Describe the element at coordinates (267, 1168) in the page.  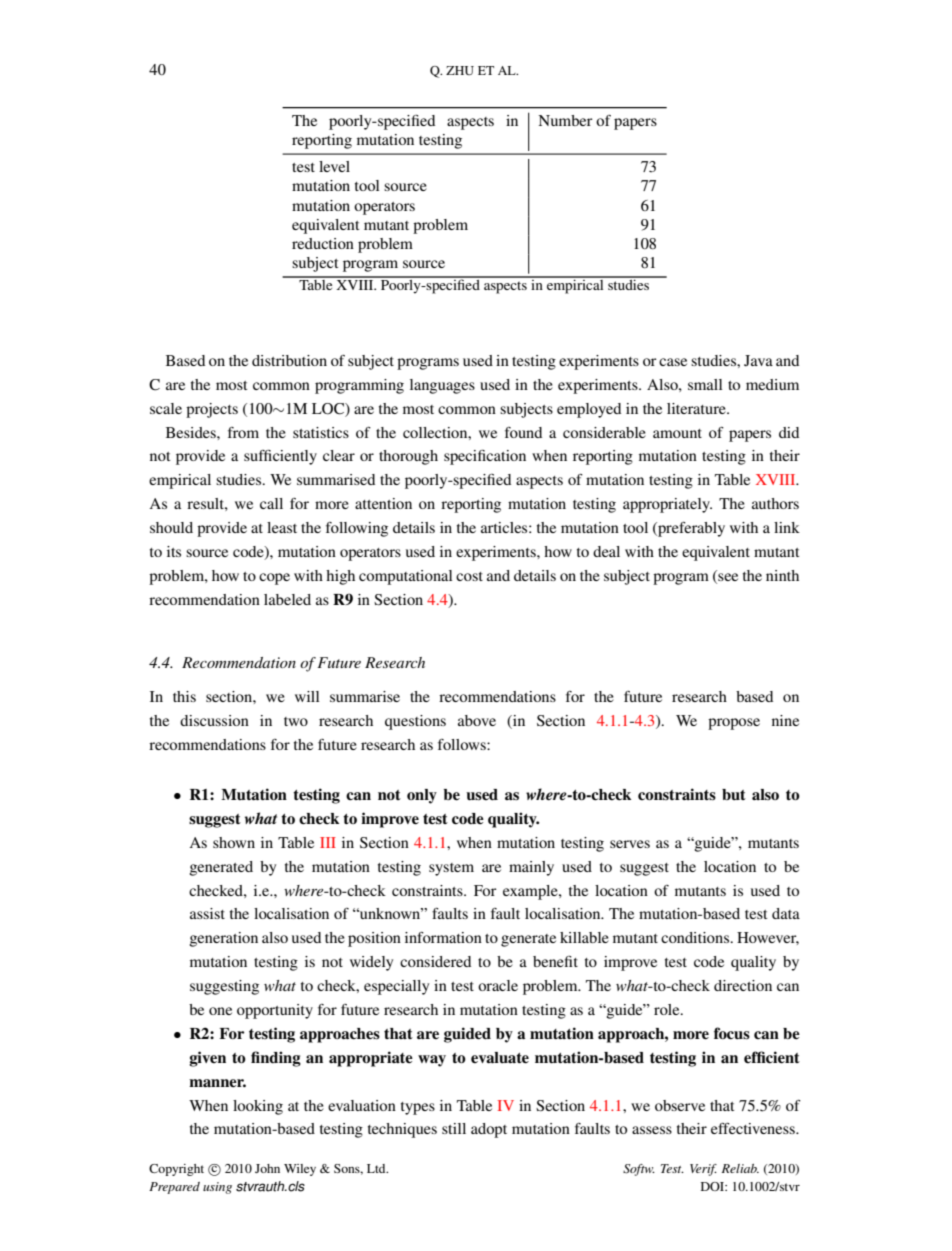
I see `John` at that location.
